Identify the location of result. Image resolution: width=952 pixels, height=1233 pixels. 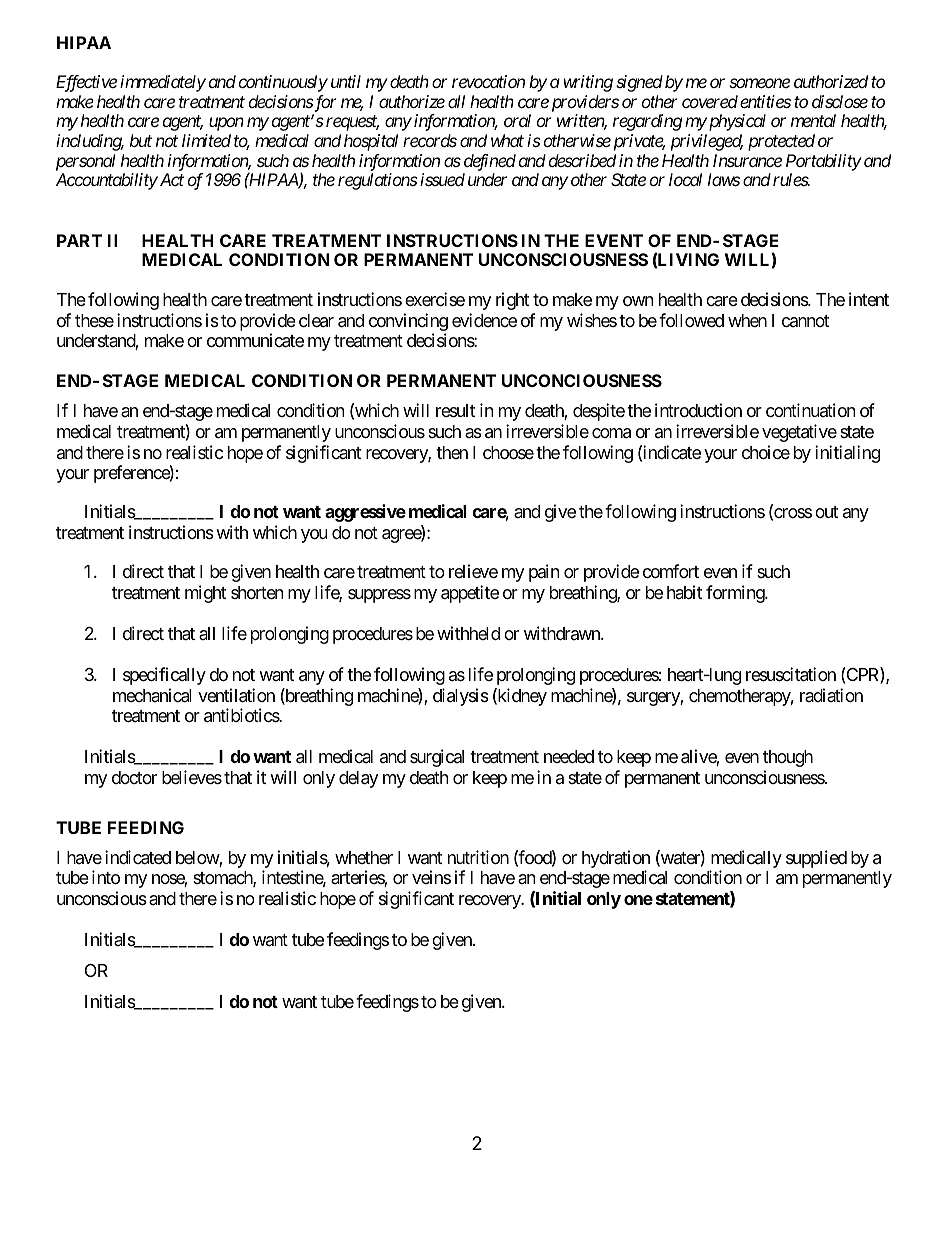
(455, 410).
